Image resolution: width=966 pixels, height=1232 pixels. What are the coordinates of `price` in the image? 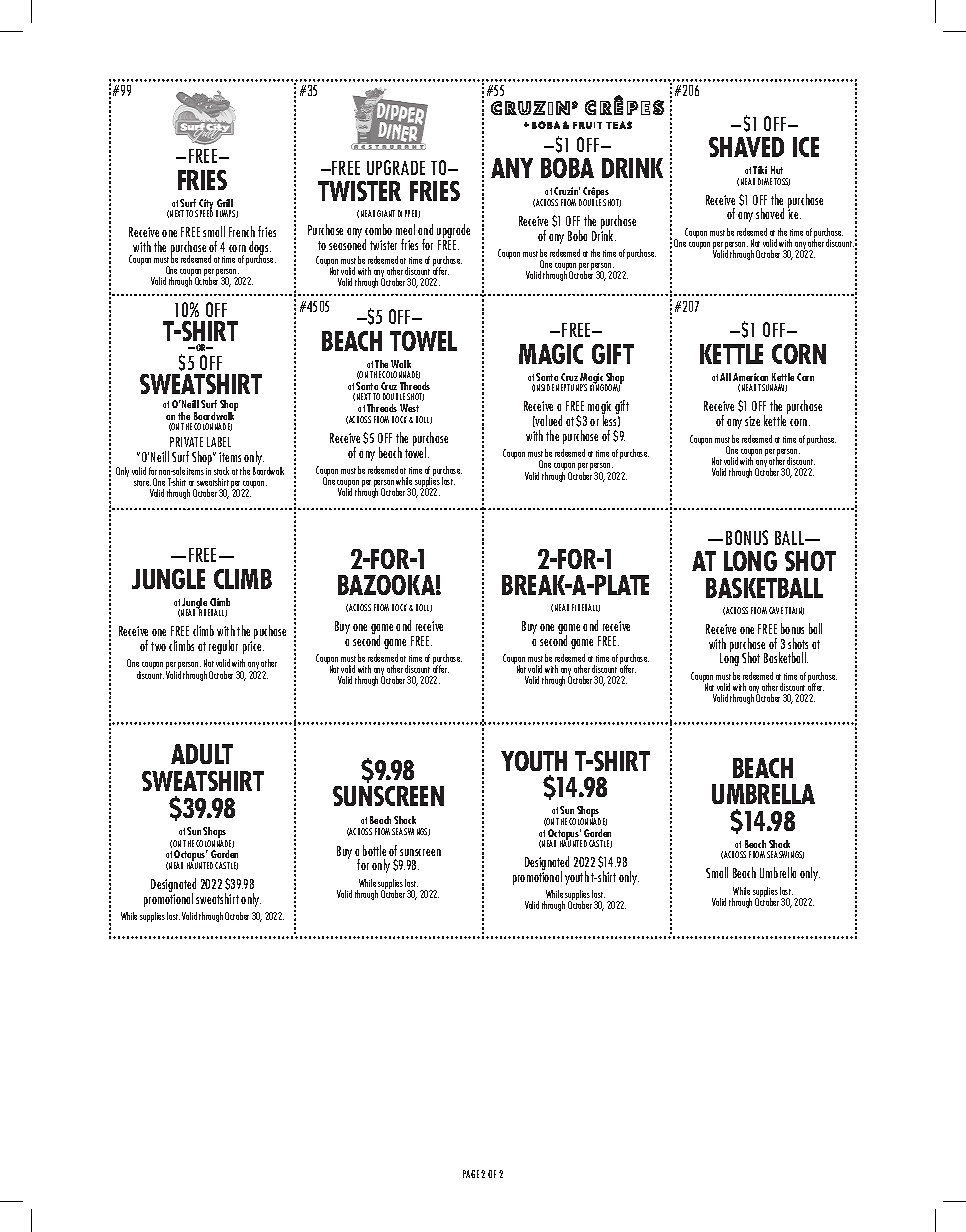 It's located at (253, 647).
